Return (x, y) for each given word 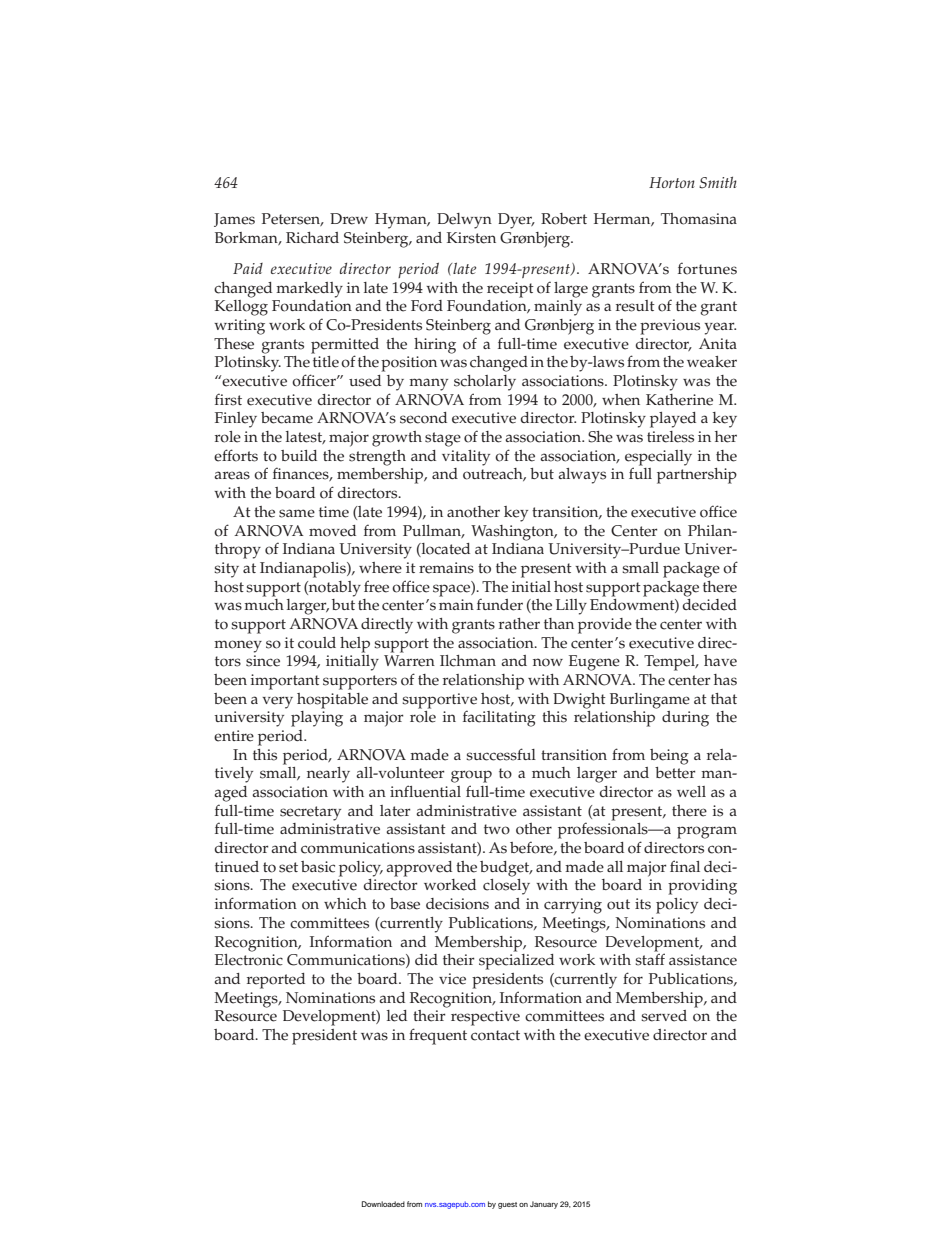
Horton (672, 182)
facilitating (499, 718)
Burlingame (650, 701)
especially (658, 459)
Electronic (249, 958)
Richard (312, 238)
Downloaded (383, 1204)
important (285, 682)
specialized (516, 960)
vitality (466, 458)
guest (507, 1205)
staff (650, 958)
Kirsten (471, 238)
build (299, 455)
